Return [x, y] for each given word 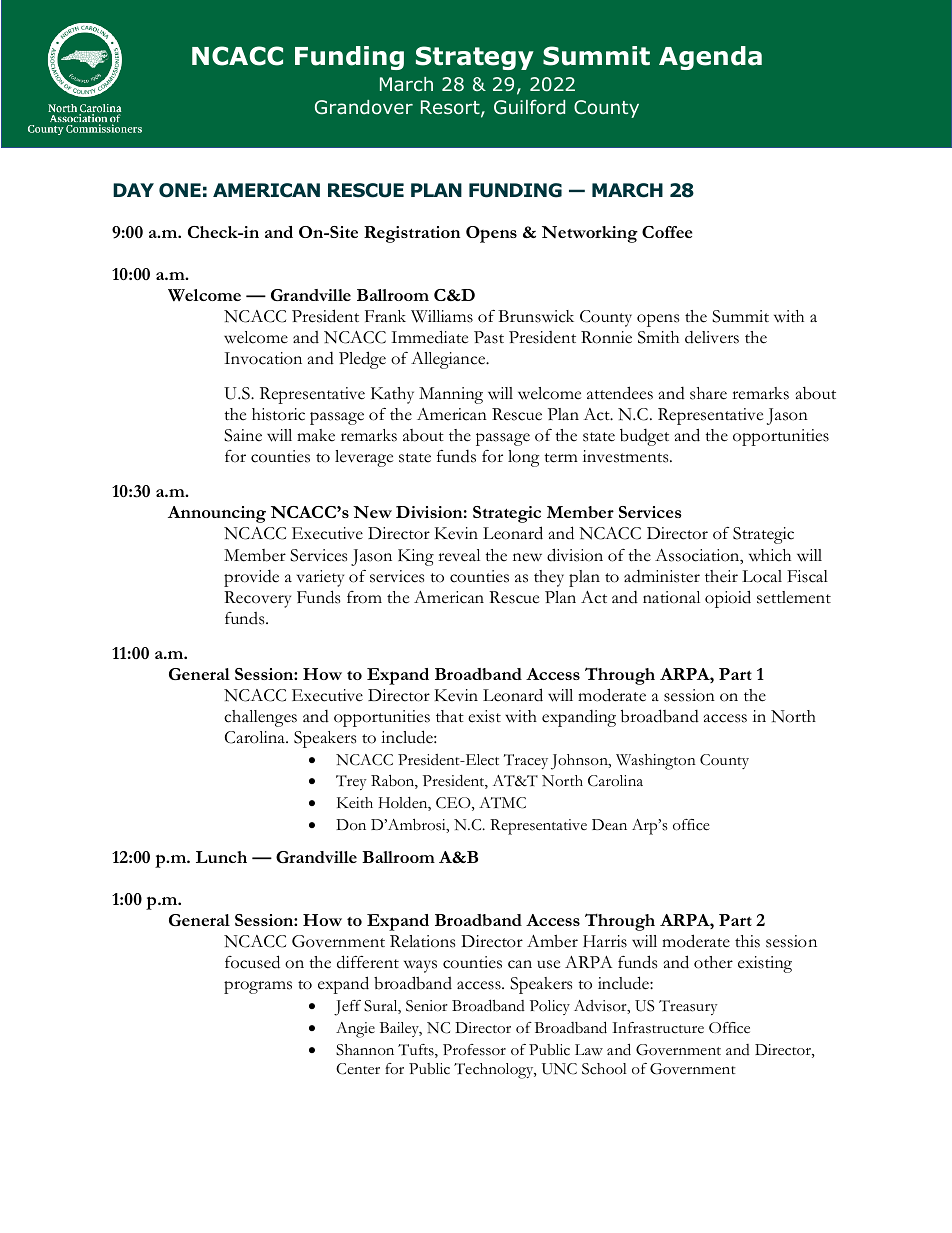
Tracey [526, 761]
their [721, 576]
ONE [180, 190]
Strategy [475, 58]
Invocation [263, 358]
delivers [712, 337]
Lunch [221, 857]
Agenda [710, 58]
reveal [459, 555]
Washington [656, 762]
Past [489, 337]
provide [251, 578]
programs [258, 987]
